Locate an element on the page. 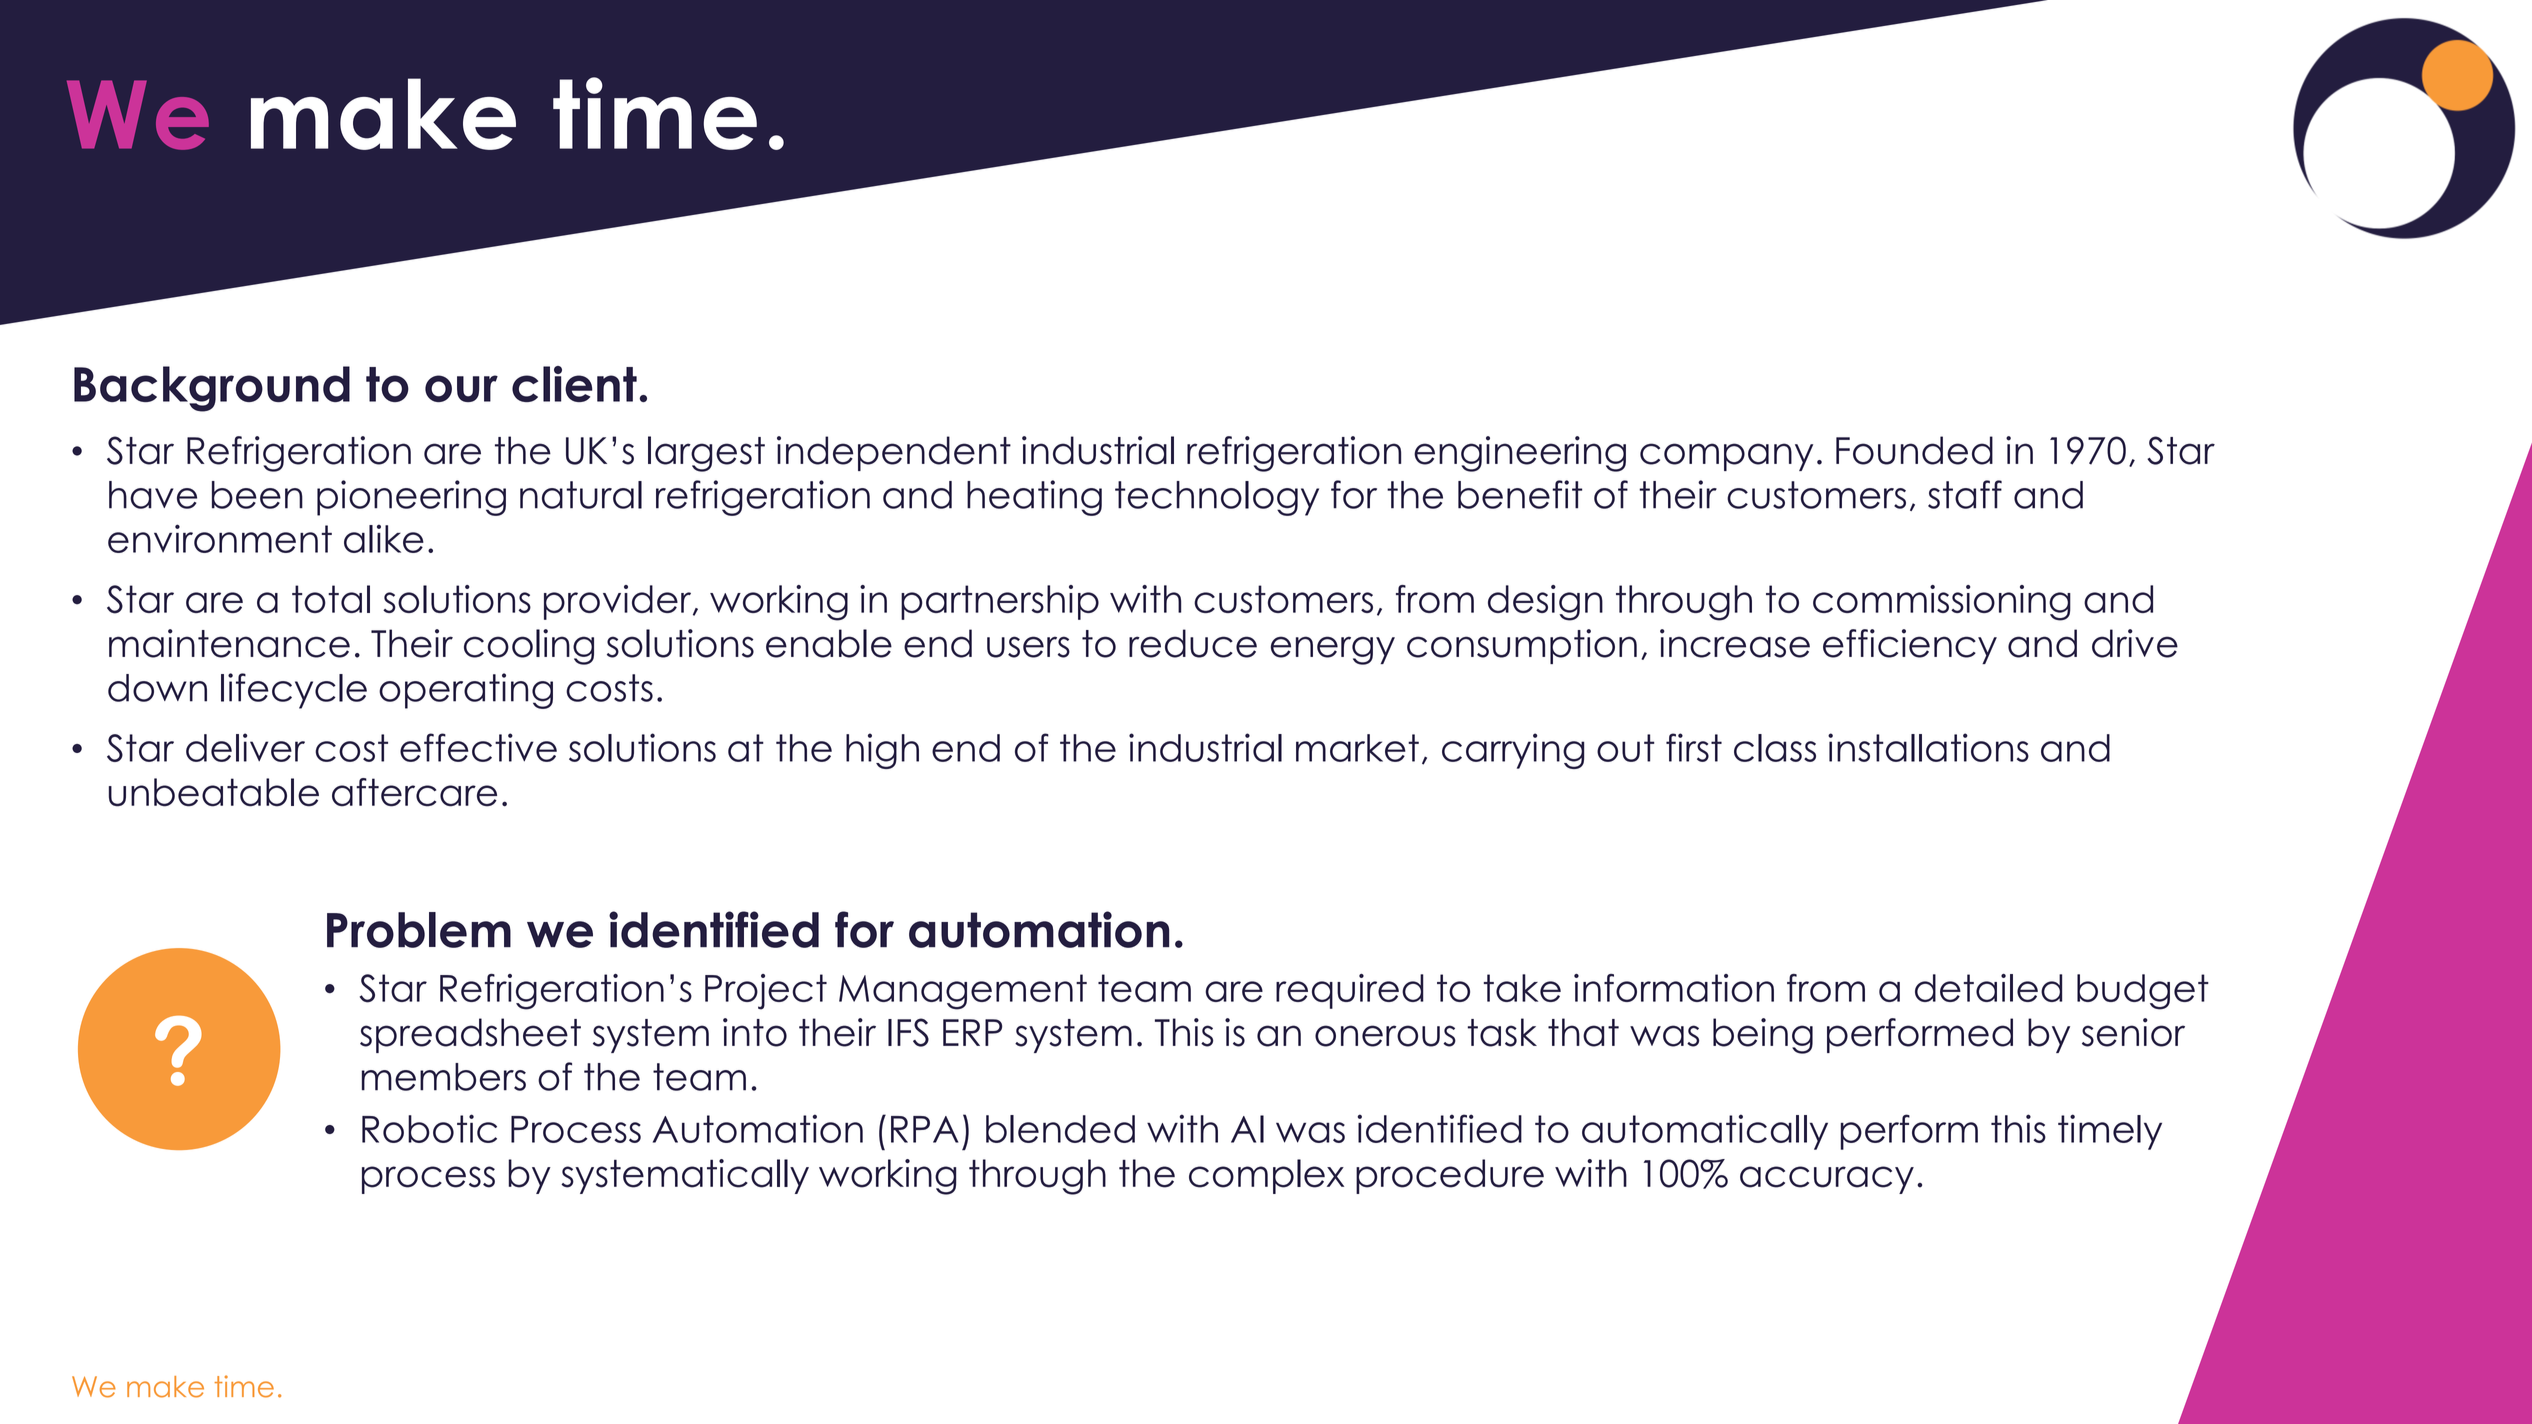  commissioning is located at coordinates (1942, 603).
